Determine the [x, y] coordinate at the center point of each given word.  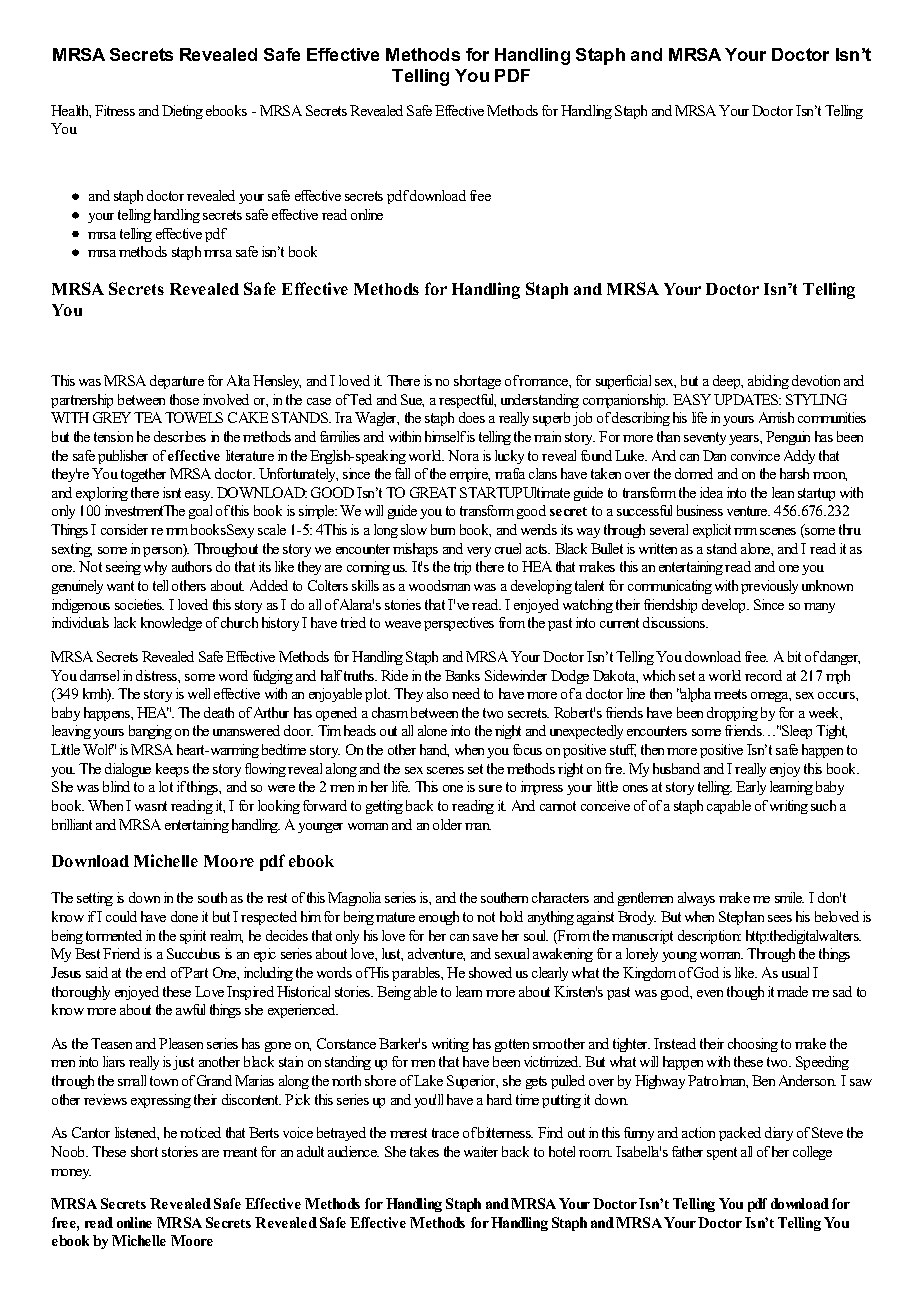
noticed [200, 1132]
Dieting [182, 112]
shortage [477, 382]
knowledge [171, 624]
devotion [816, 380]
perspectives [459, 624]
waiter [481, 1151]
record [763, 675]
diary [779, 1134]
